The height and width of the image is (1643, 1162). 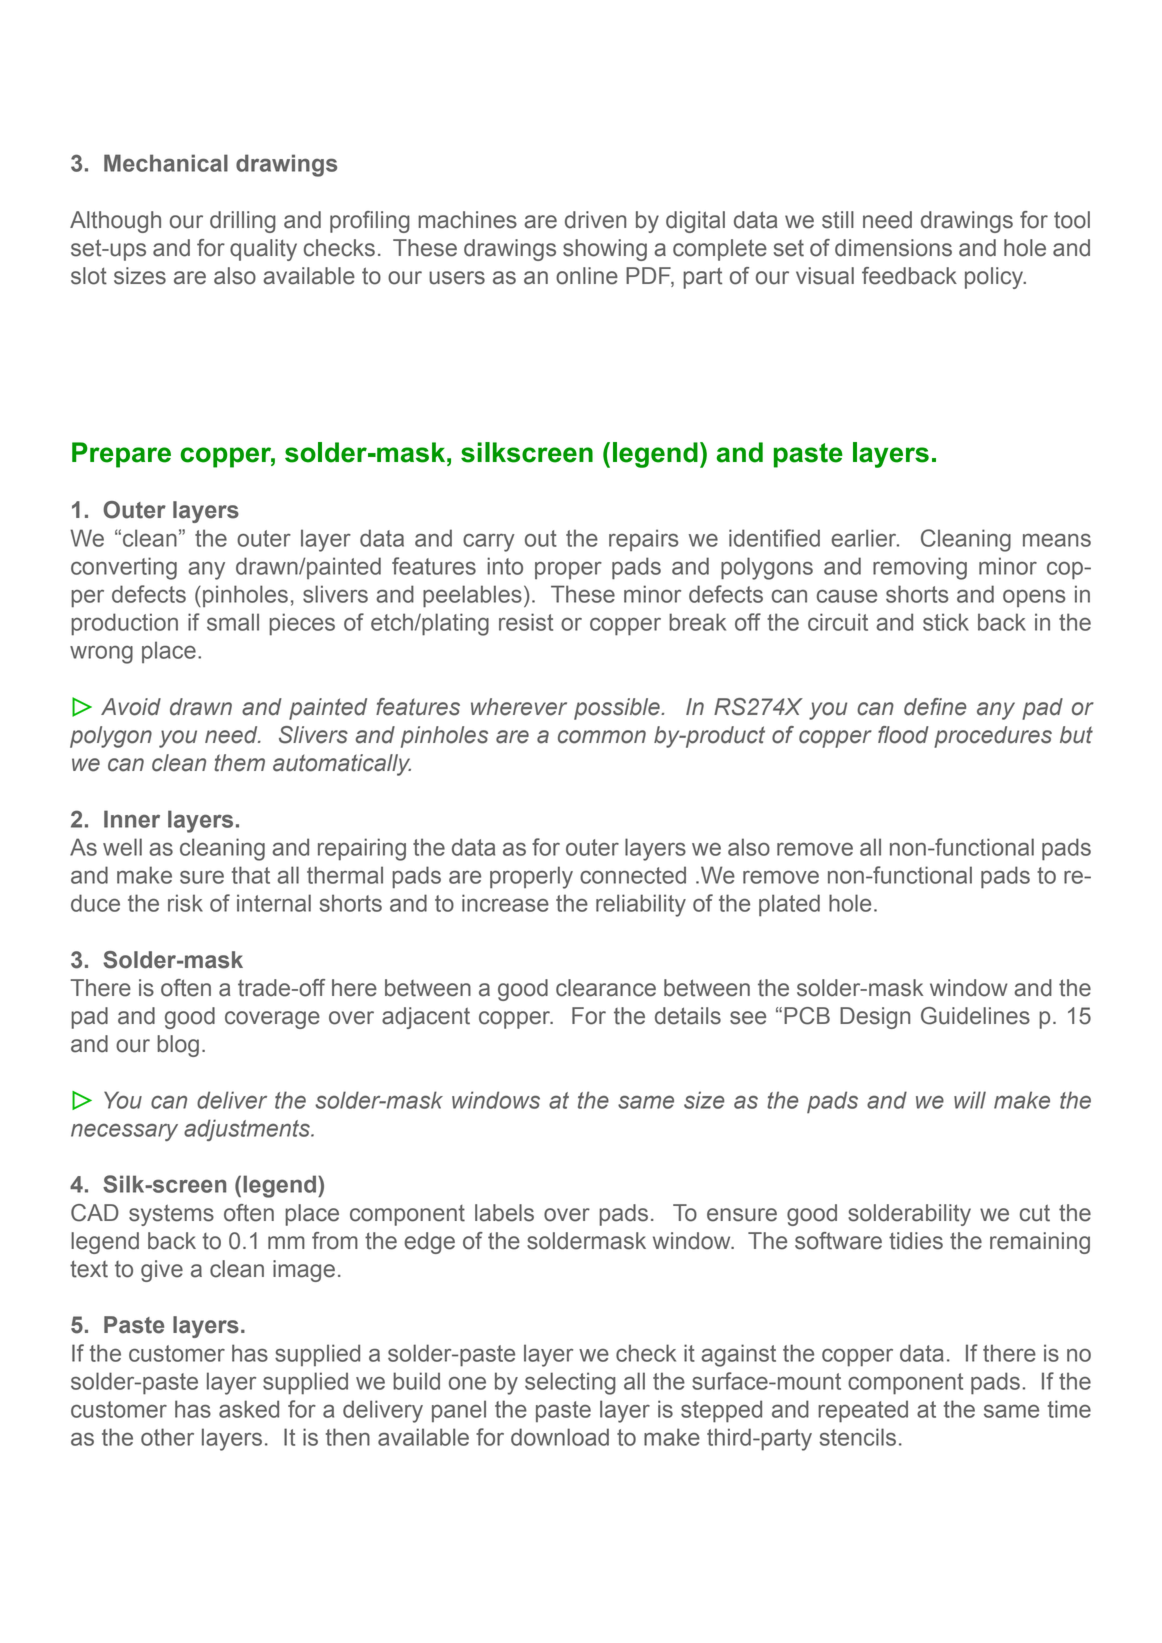 What do you see at coordinates (239, 763) in the image?
I see `them` at bounding box center [239, 763].
